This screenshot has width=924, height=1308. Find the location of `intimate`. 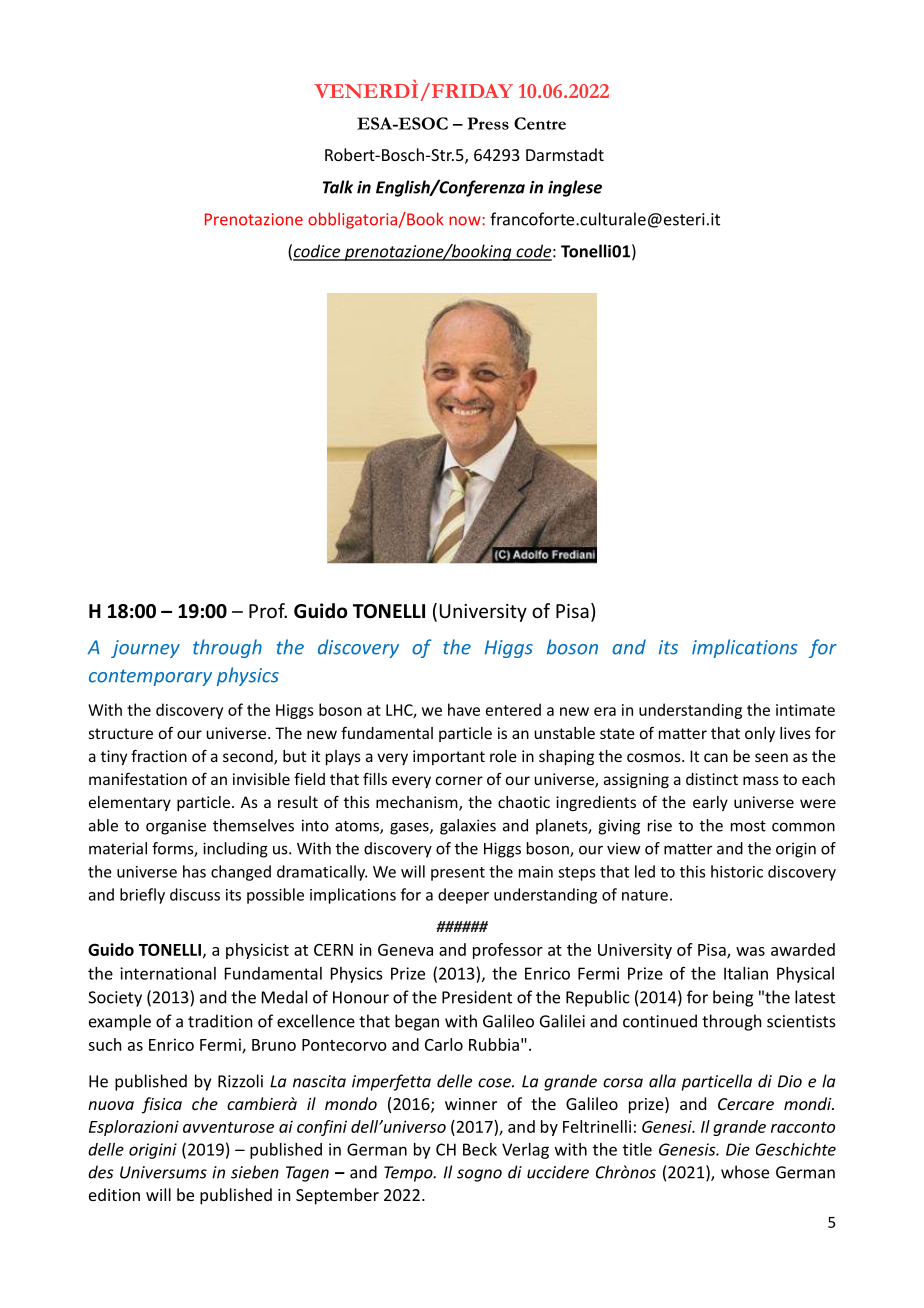

intimate is located at coordinates (805, 710).
